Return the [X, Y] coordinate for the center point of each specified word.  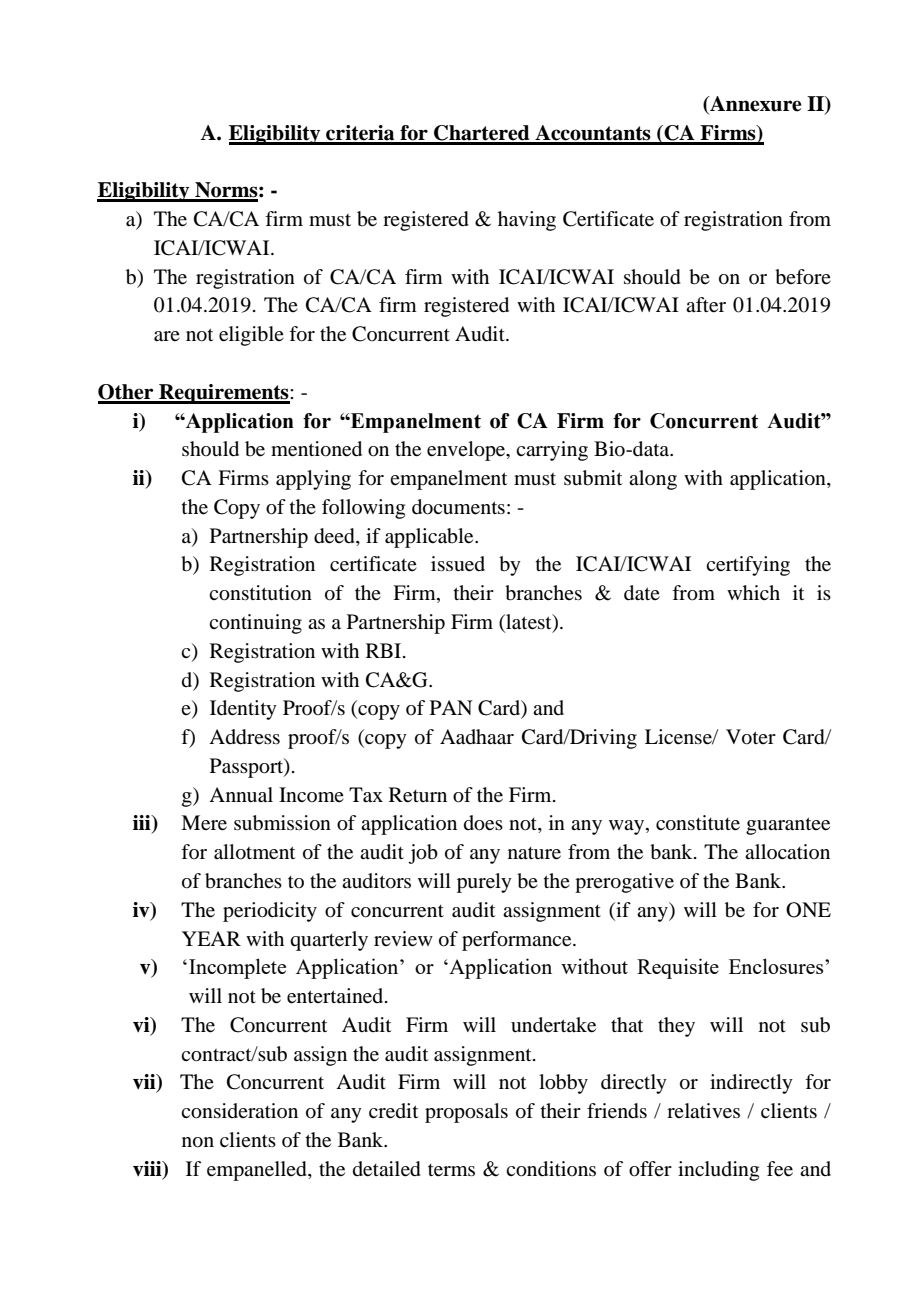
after [706, 305]
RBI [385, 650]
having [527, 221]
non [198, 1142]
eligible [251, 336]
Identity [243, 710]
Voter [751, 737]
